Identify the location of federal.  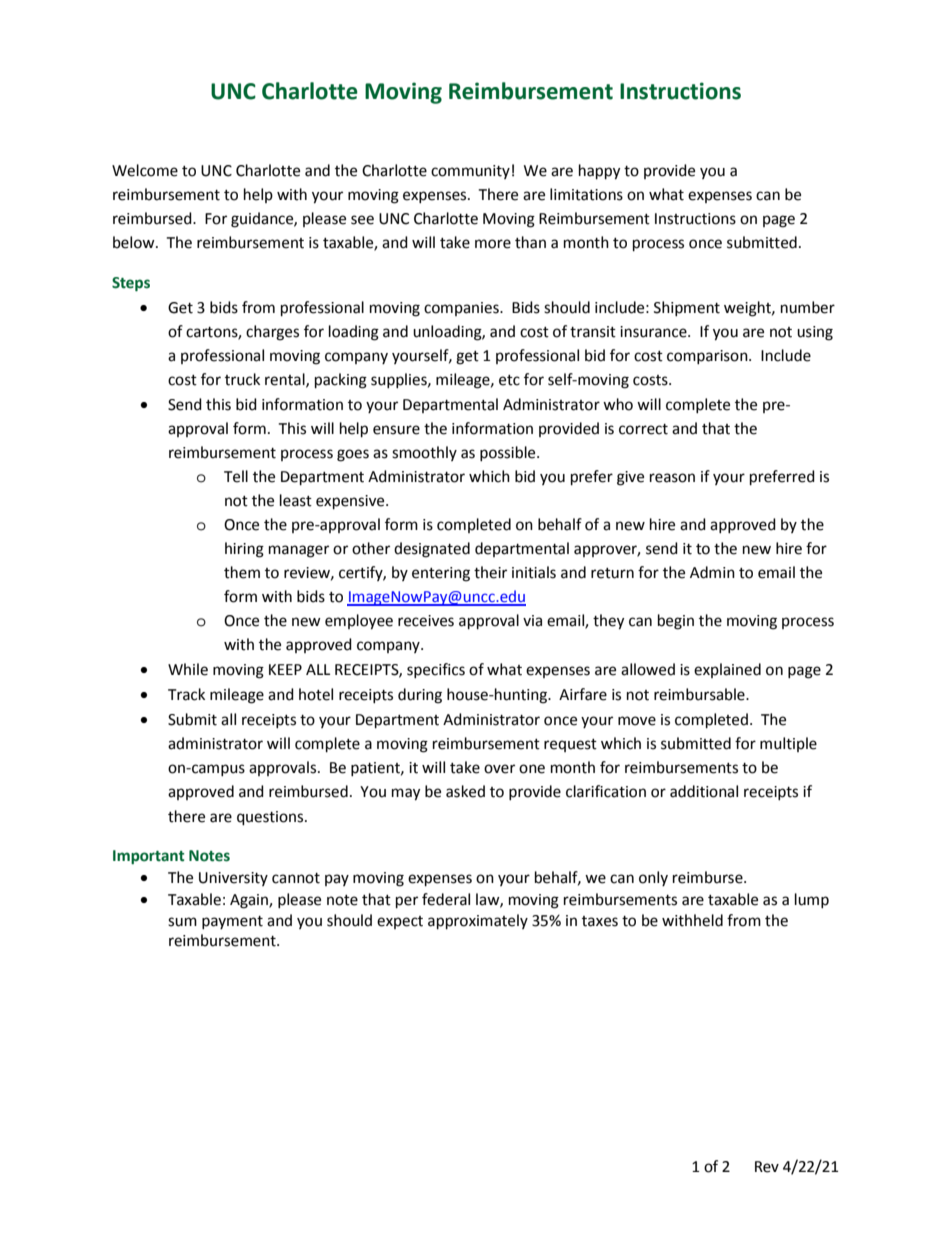
(446, 899).
